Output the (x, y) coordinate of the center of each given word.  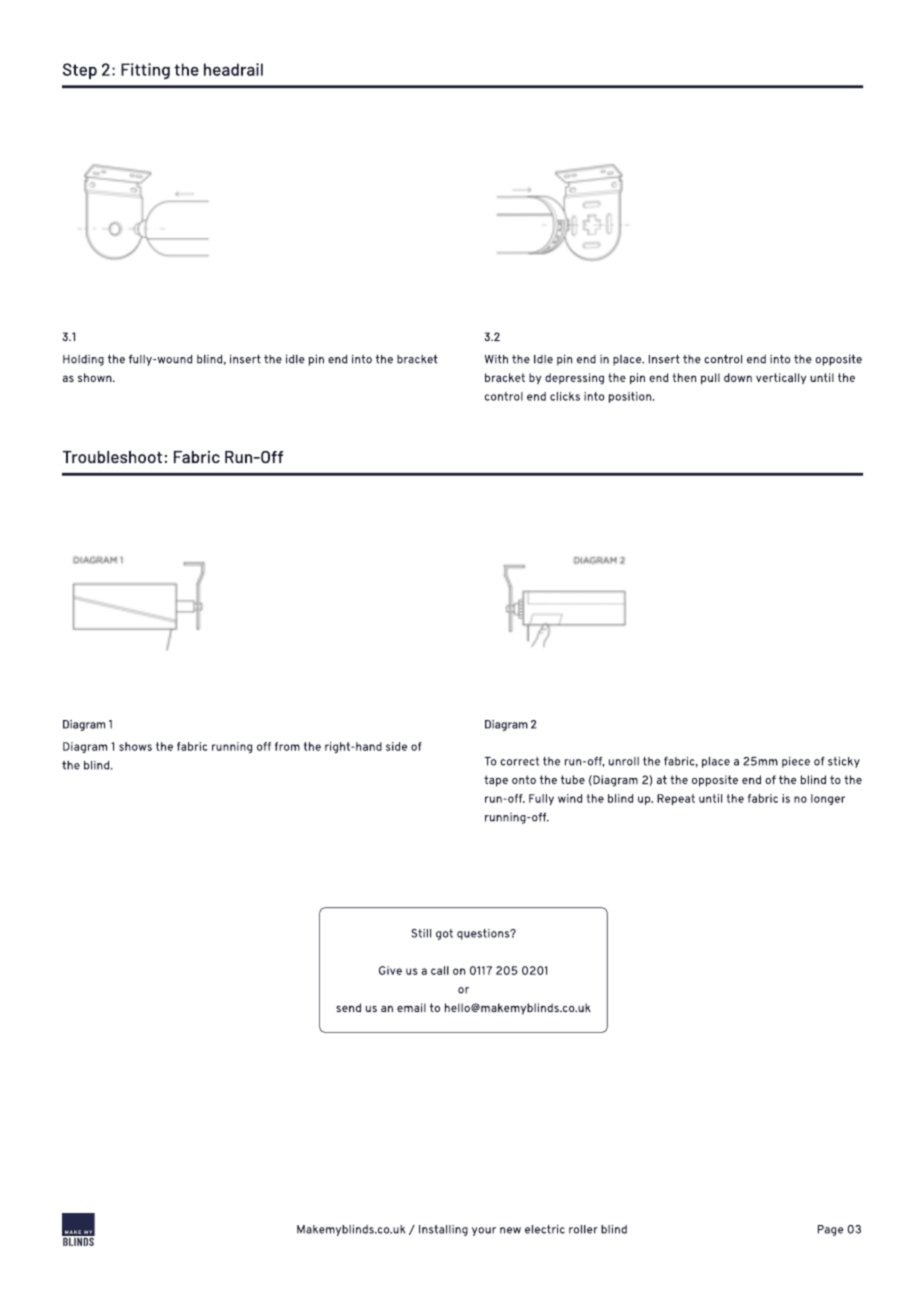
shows (135, 746)
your (484, 1231)
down (738, 377)
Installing (443, 1230)
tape (496, 781)
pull (710, 379)
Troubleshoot (112, 457)
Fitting (145, 71)
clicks (565, 396)
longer (828, 799)
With (496, 359)
